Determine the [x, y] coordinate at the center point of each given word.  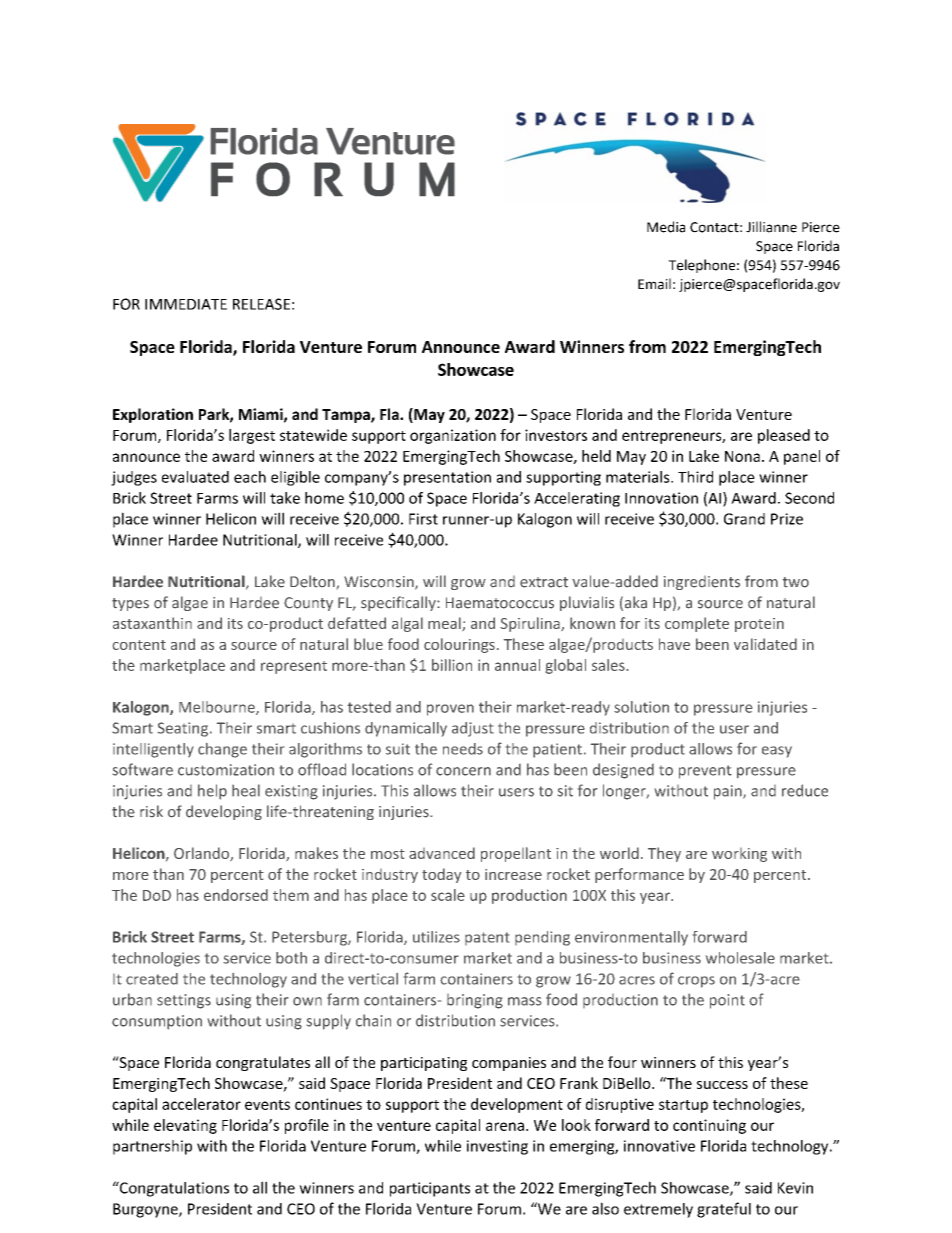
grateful [724, 1210]
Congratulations [173, 1189]
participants [430, 1189]
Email [654, 284]
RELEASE [261, 304]
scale [448, 895]
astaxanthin [152, 623]
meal [445, 624]
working [739, 855]
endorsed [236, 895]
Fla [390, 414]
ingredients [702, 583]
